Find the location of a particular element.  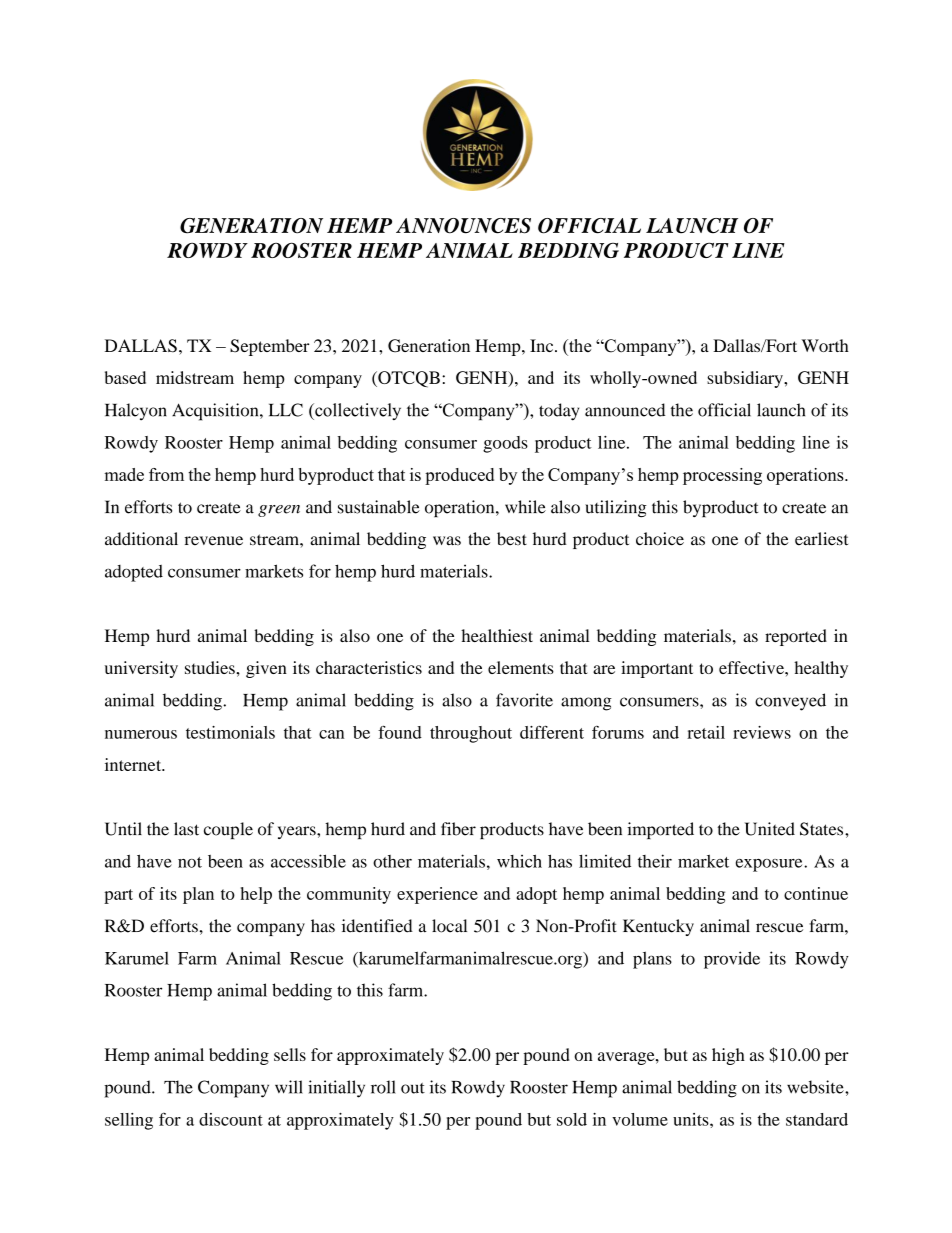

fiber is located at coordinates (458, 829).
